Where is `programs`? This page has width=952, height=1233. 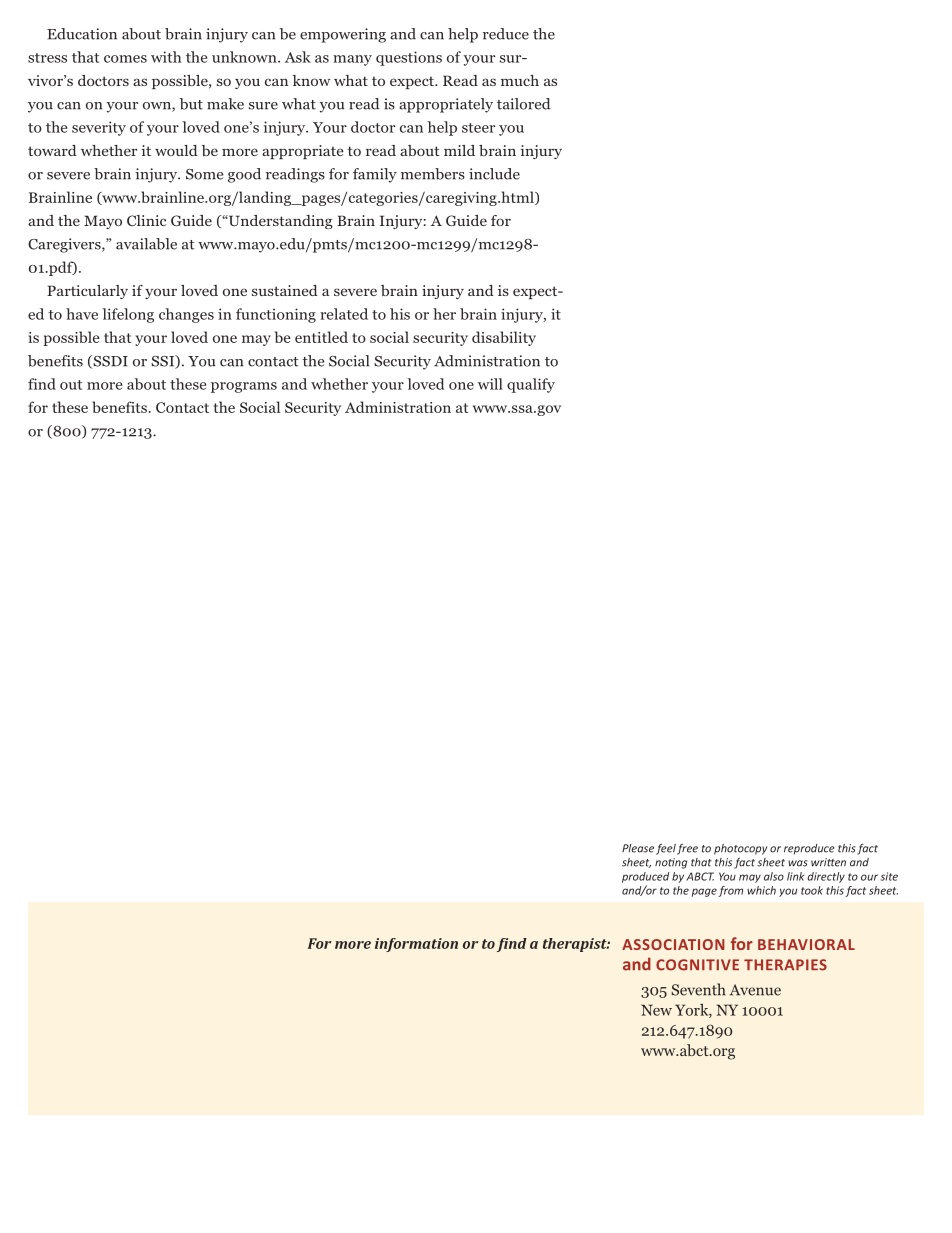 programs is located at coordinates (244, 387).
